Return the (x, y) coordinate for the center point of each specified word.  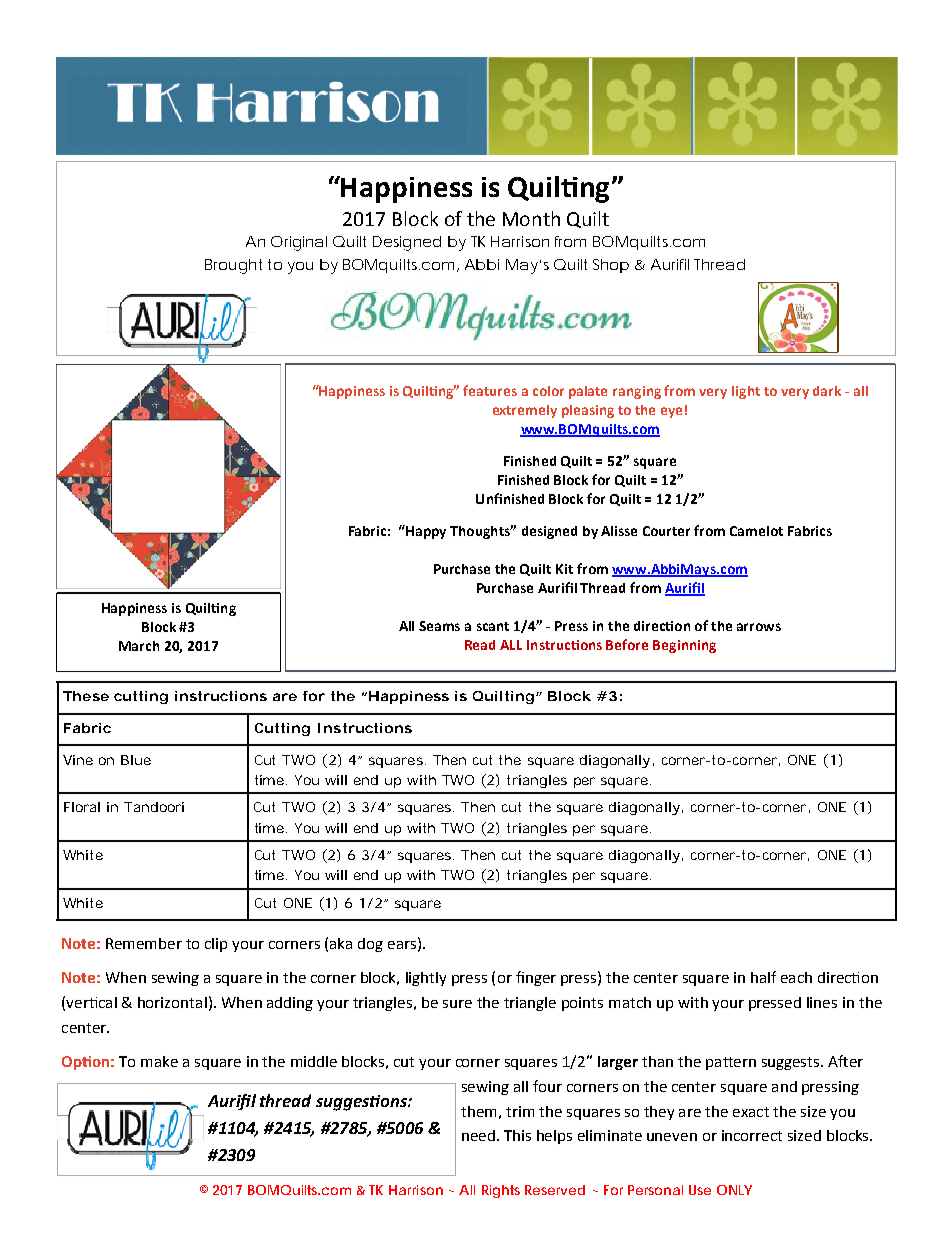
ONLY (734, 1190)
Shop (611, 266)
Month (531, 218)
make (159, 1061)
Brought (233, 266)
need (478, 1135)
